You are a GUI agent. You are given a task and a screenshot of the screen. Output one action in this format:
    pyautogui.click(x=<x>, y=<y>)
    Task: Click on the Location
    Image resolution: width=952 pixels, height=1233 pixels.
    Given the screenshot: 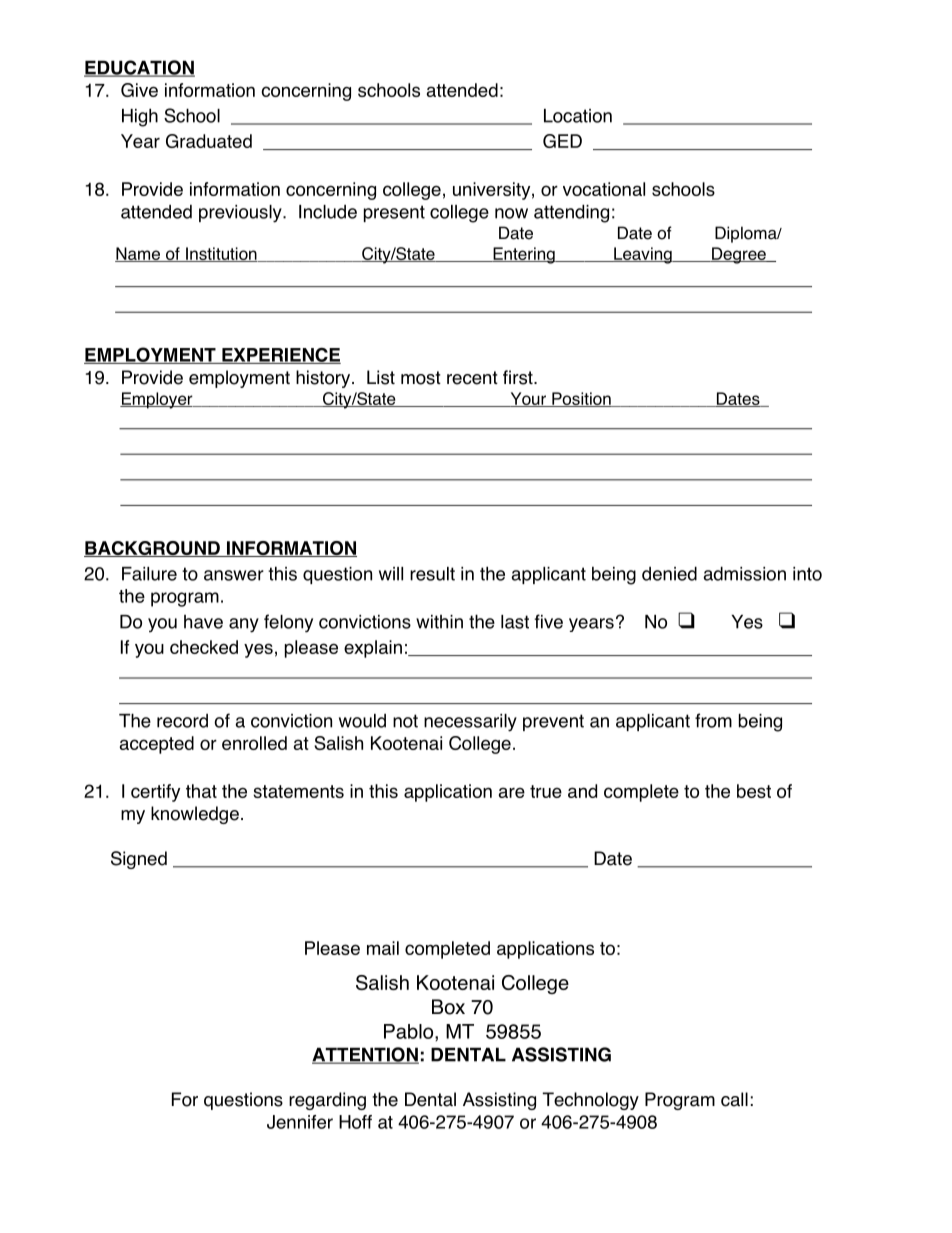 What is the action you would take?
    pyautogui.click(x=578, y=116)
